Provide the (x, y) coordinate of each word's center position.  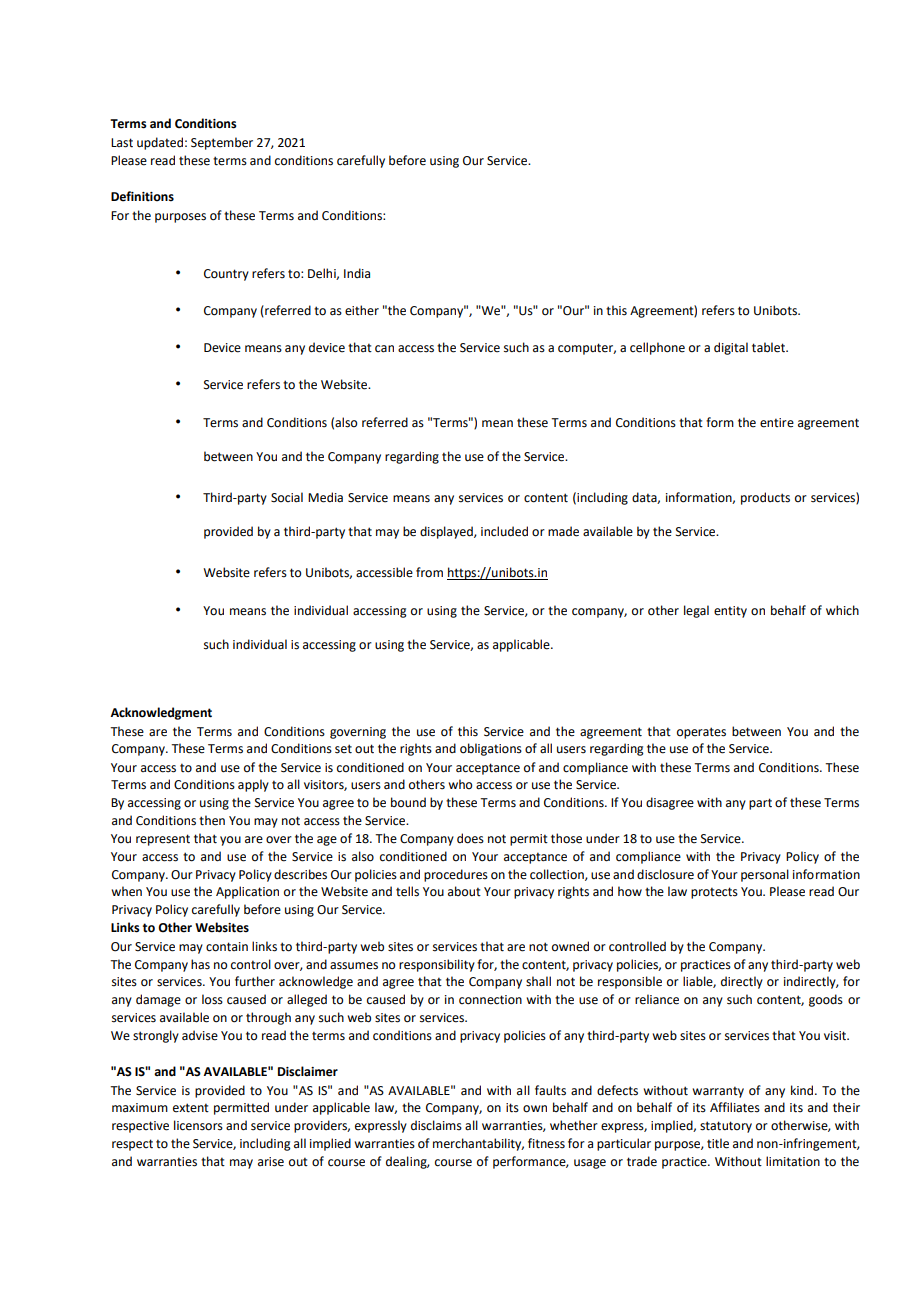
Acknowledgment (161, 713)
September (222, 143)
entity (730, 612)
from (429, 572)
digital (731, 348)
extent (191, 1108)
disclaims (436, 1125)
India (357, 273)
